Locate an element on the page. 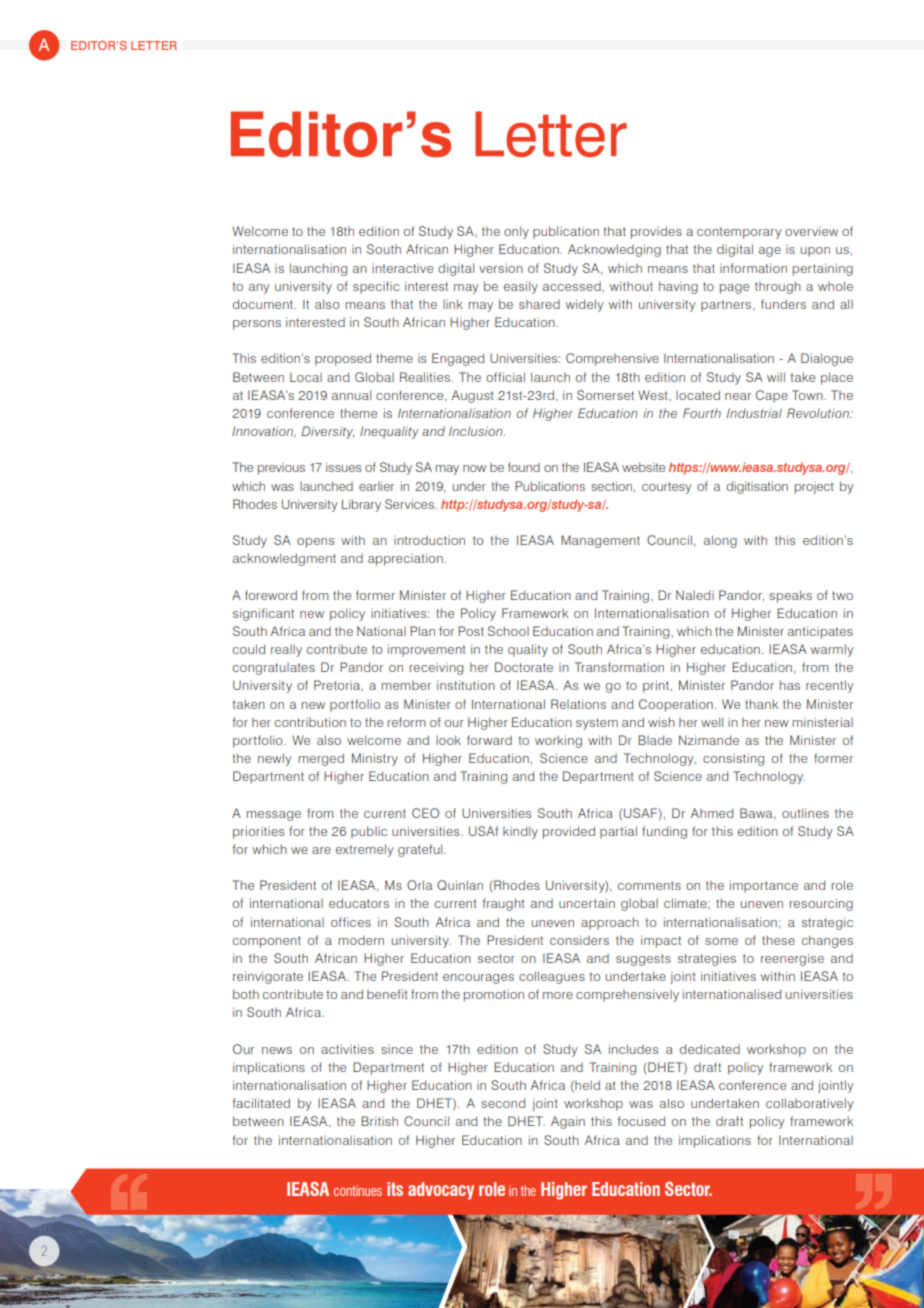 This document has width=924, height=1308. opens is located at coordinates (315, 543).
